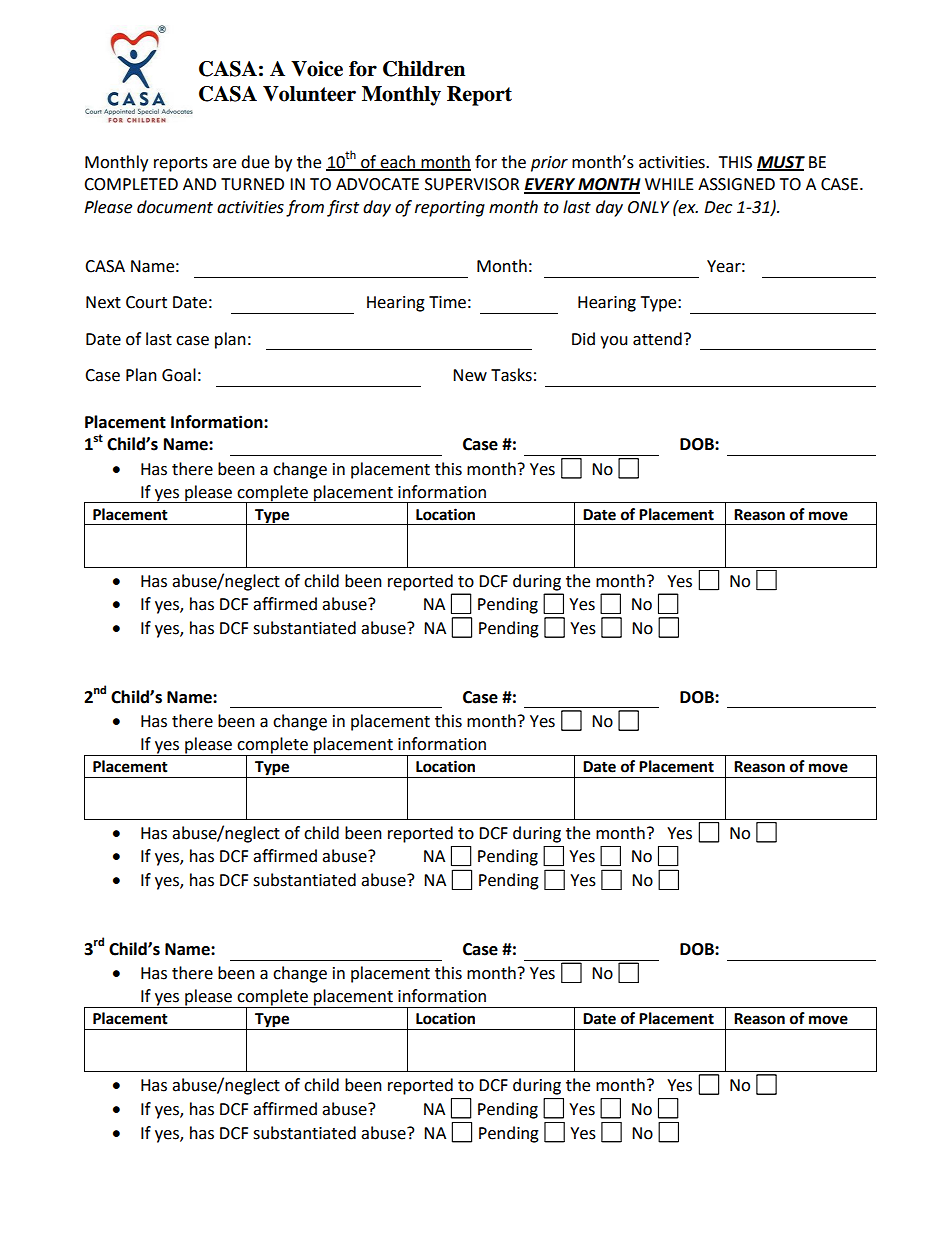 This screenshot has width=952, height=1233. I want to click on Voice, so click(317, 69).
